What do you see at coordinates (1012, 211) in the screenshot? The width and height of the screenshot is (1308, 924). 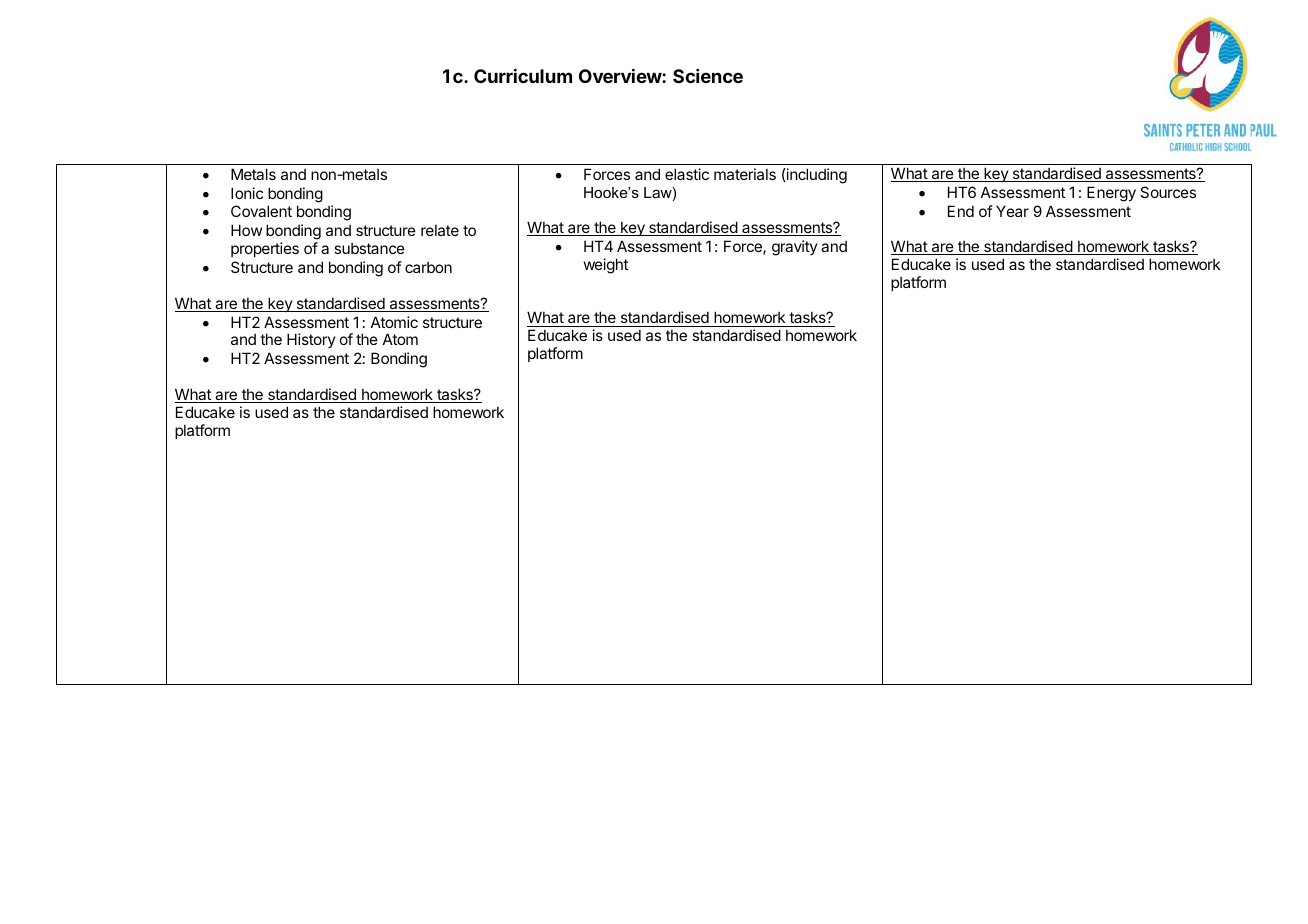 I see `Year` at bounding box center [1012, 211].
